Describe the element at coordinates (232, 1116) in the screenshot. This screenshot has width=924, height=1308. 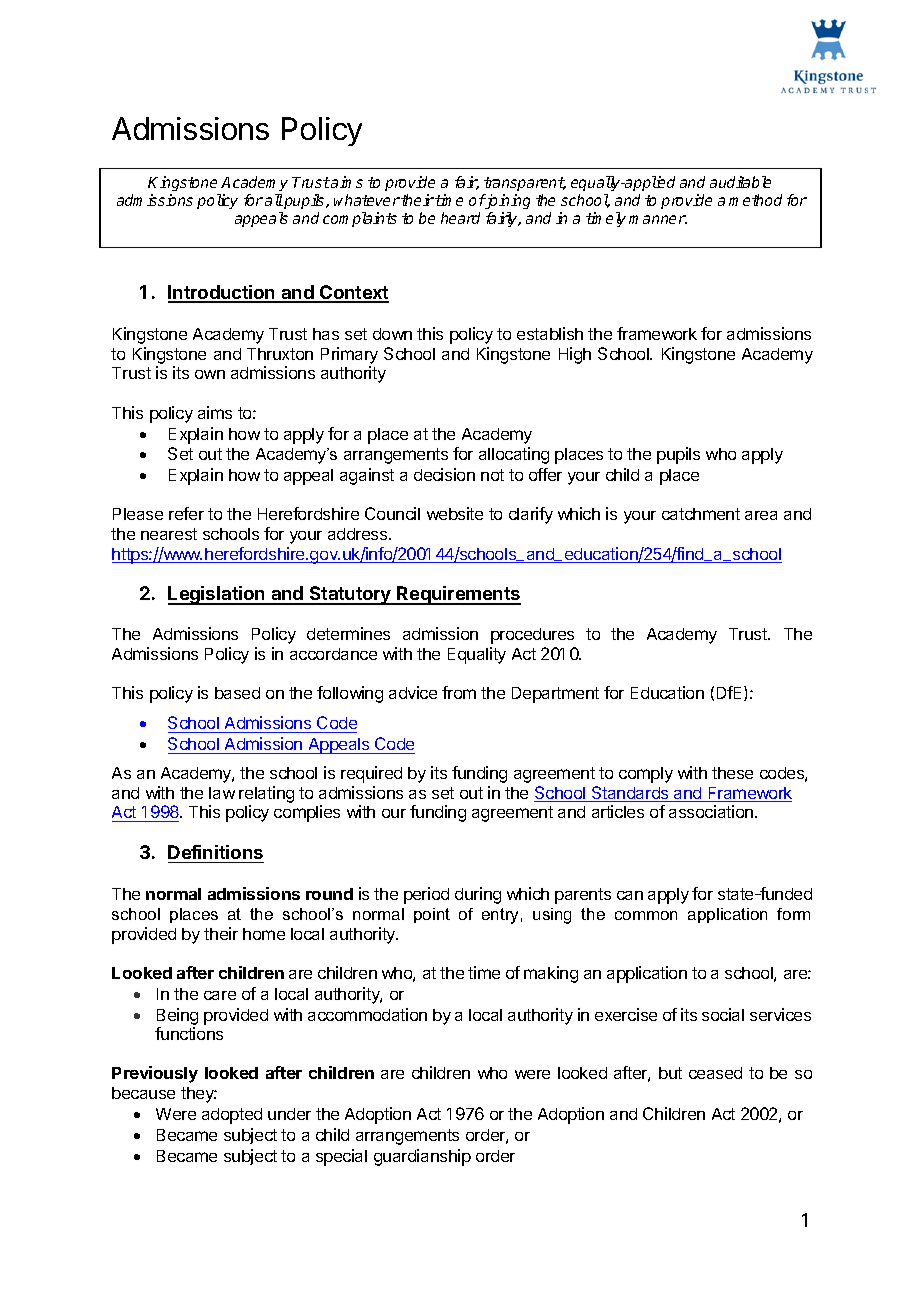
I see `adopted` at that location.
